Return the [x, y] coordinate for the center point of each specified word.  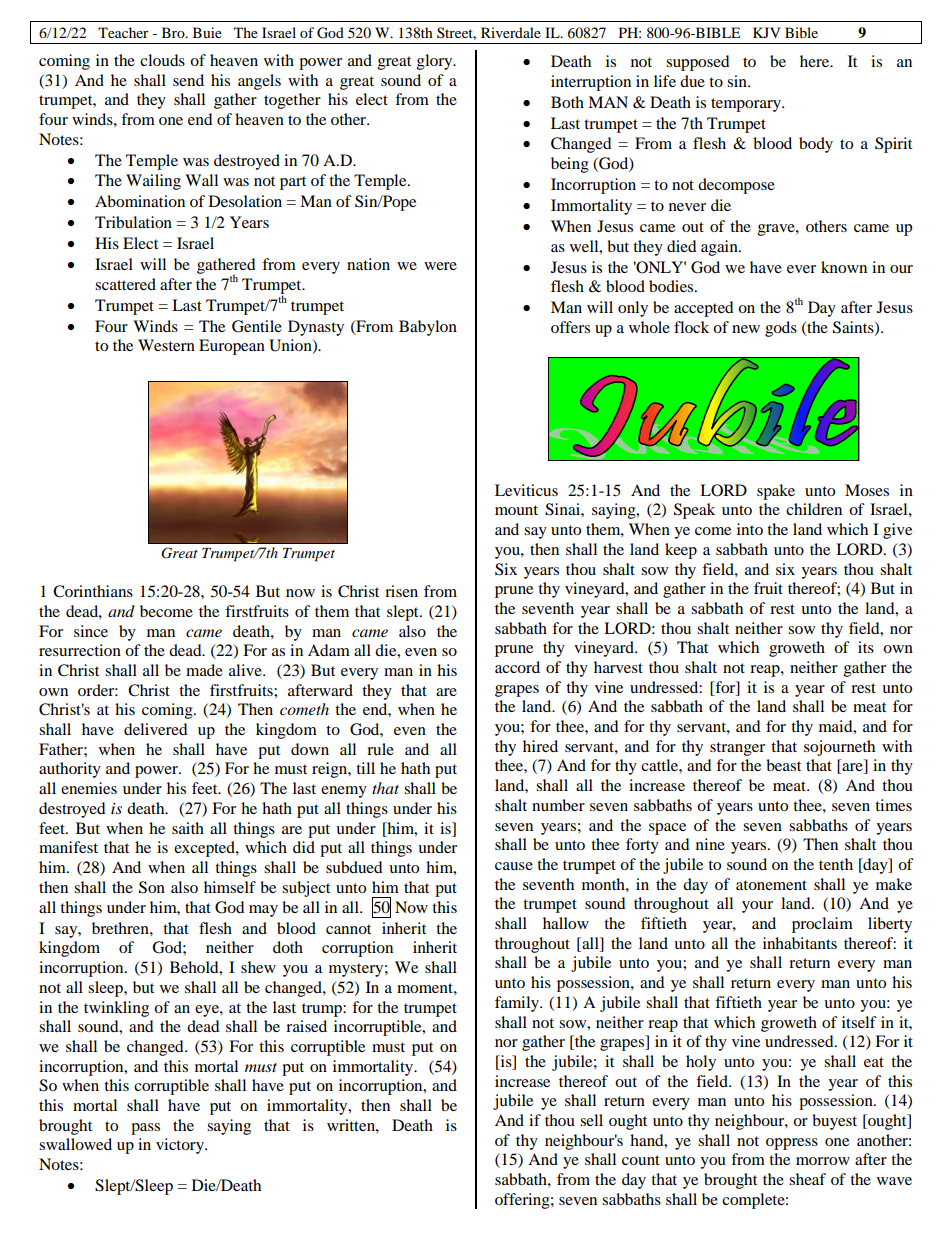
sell [591, 1120]
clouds [162, 60]
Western [166, 345]
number [558, 805]
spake [776, 492]
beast [783, 765]
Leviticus [526, 490]
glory [436, 62]
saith [188, 828]
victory [181, 1146]
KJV [766, 32]
